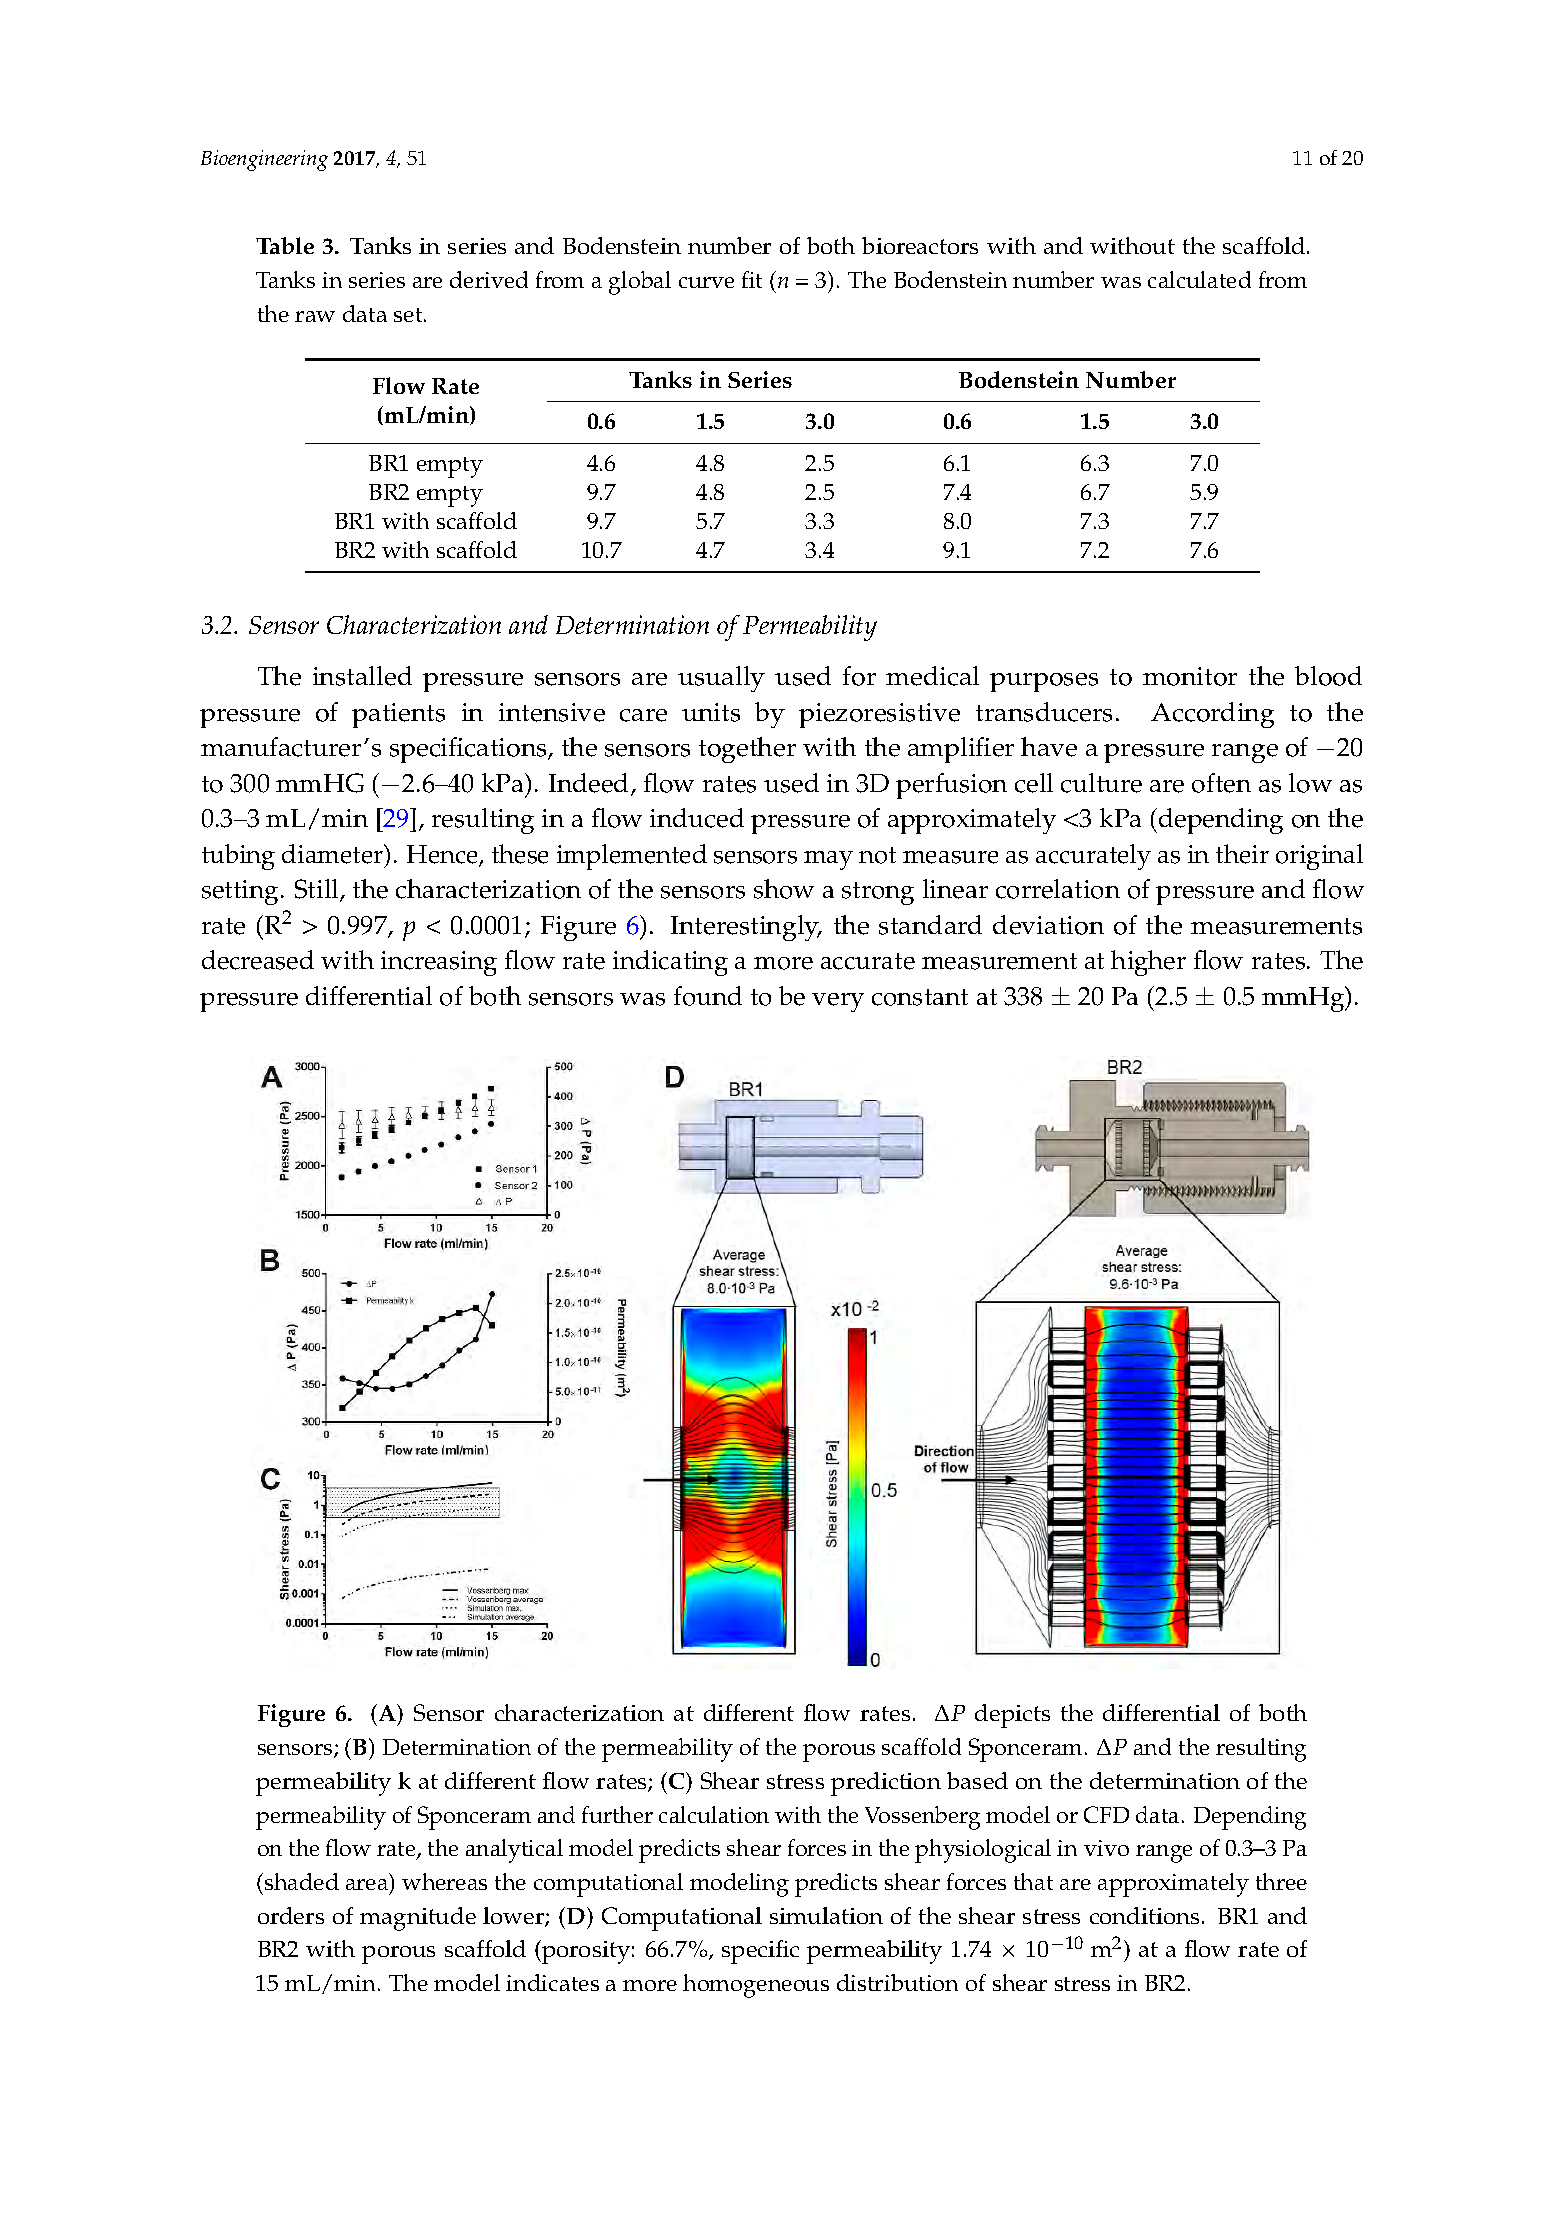  What do you see at coordinates (706, 282) in the page?
I see `curve` at bounding box center [706, 282].
